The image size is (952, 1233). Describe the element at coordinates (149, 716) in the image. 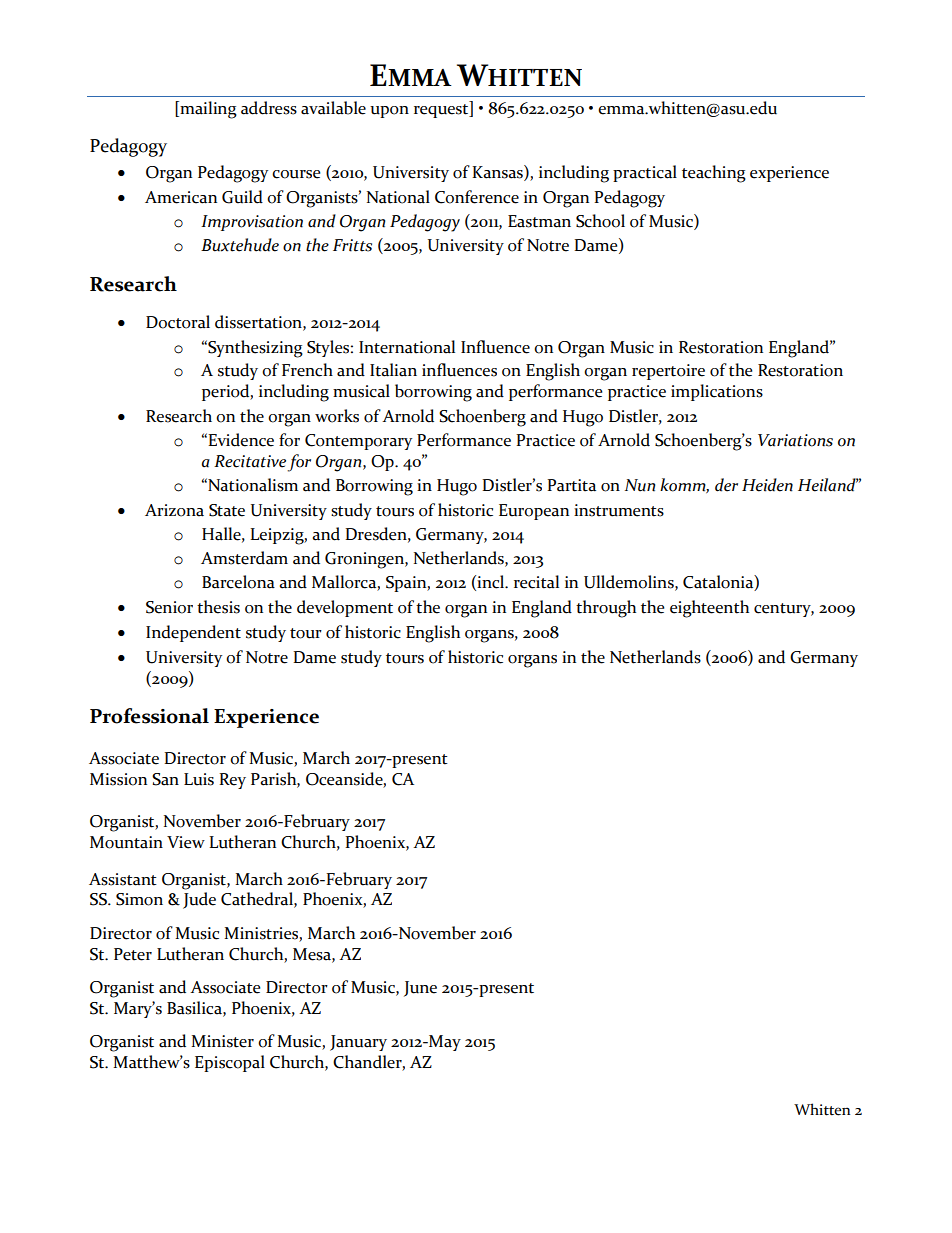

I see `Professional` at that location.
